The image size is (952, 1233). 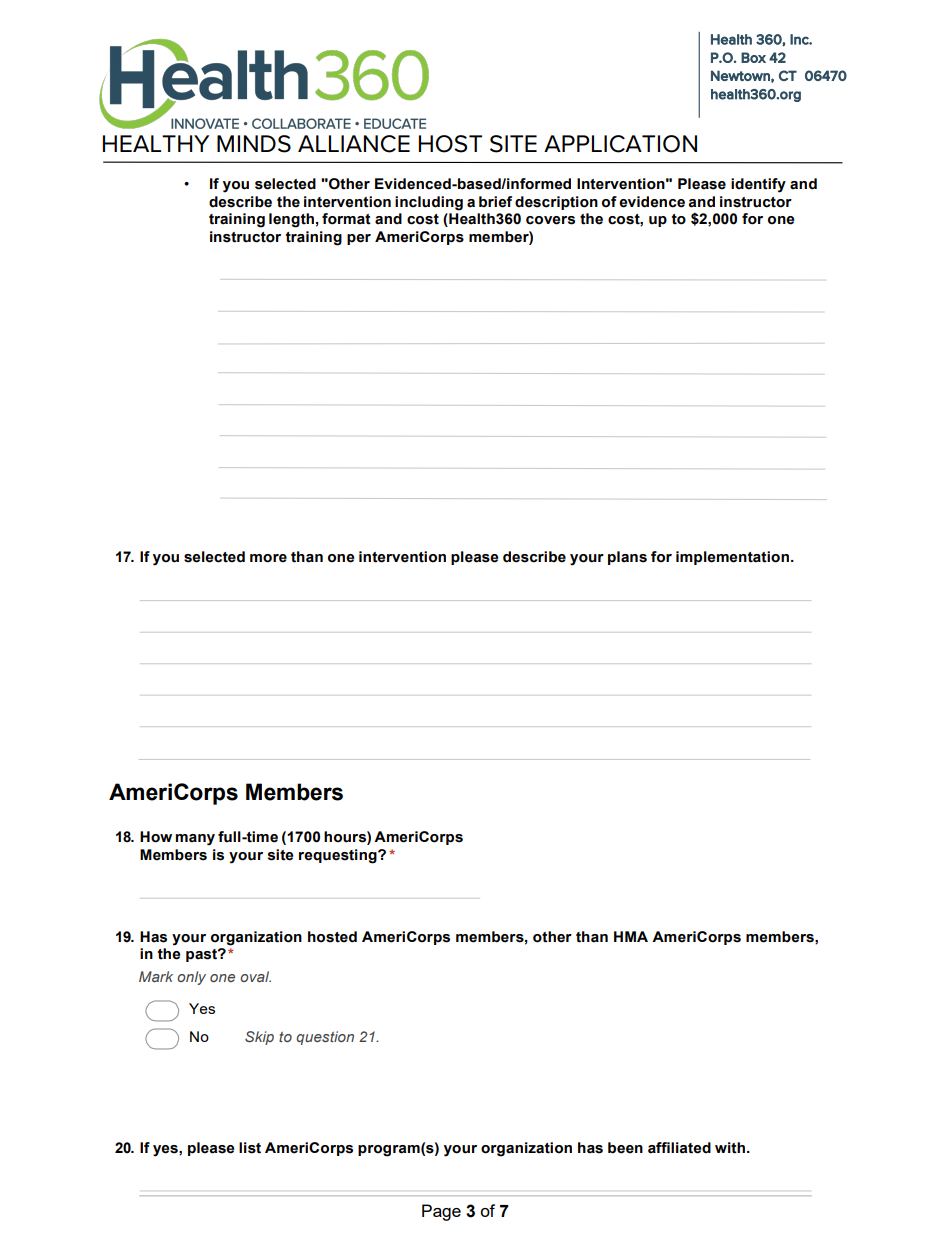 What do you see at coordinates (758, 185) in the screenshot?
I see `identify` at bounding box center [758, 185].
